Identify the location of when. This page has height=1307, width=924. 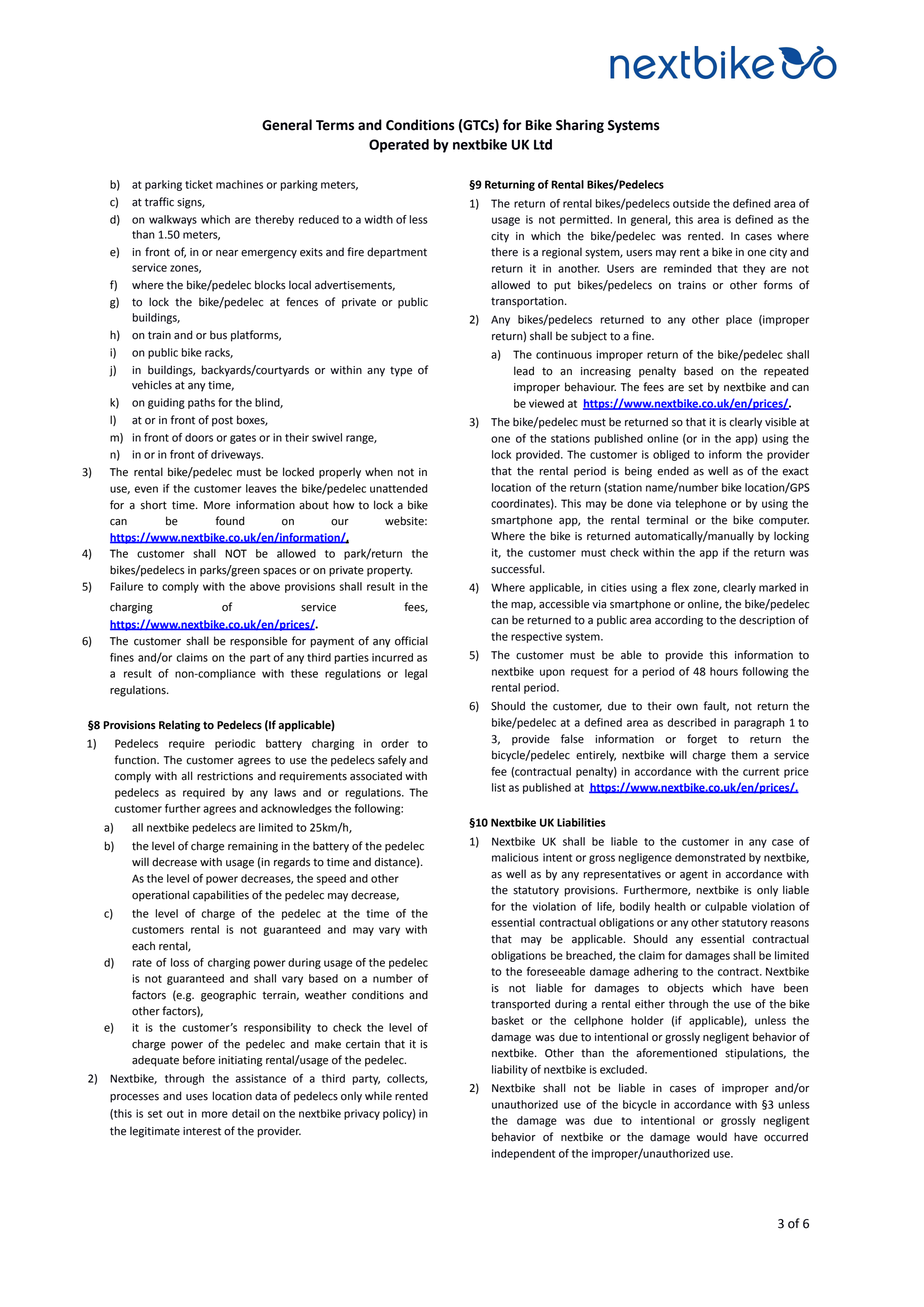
(379, 472).
